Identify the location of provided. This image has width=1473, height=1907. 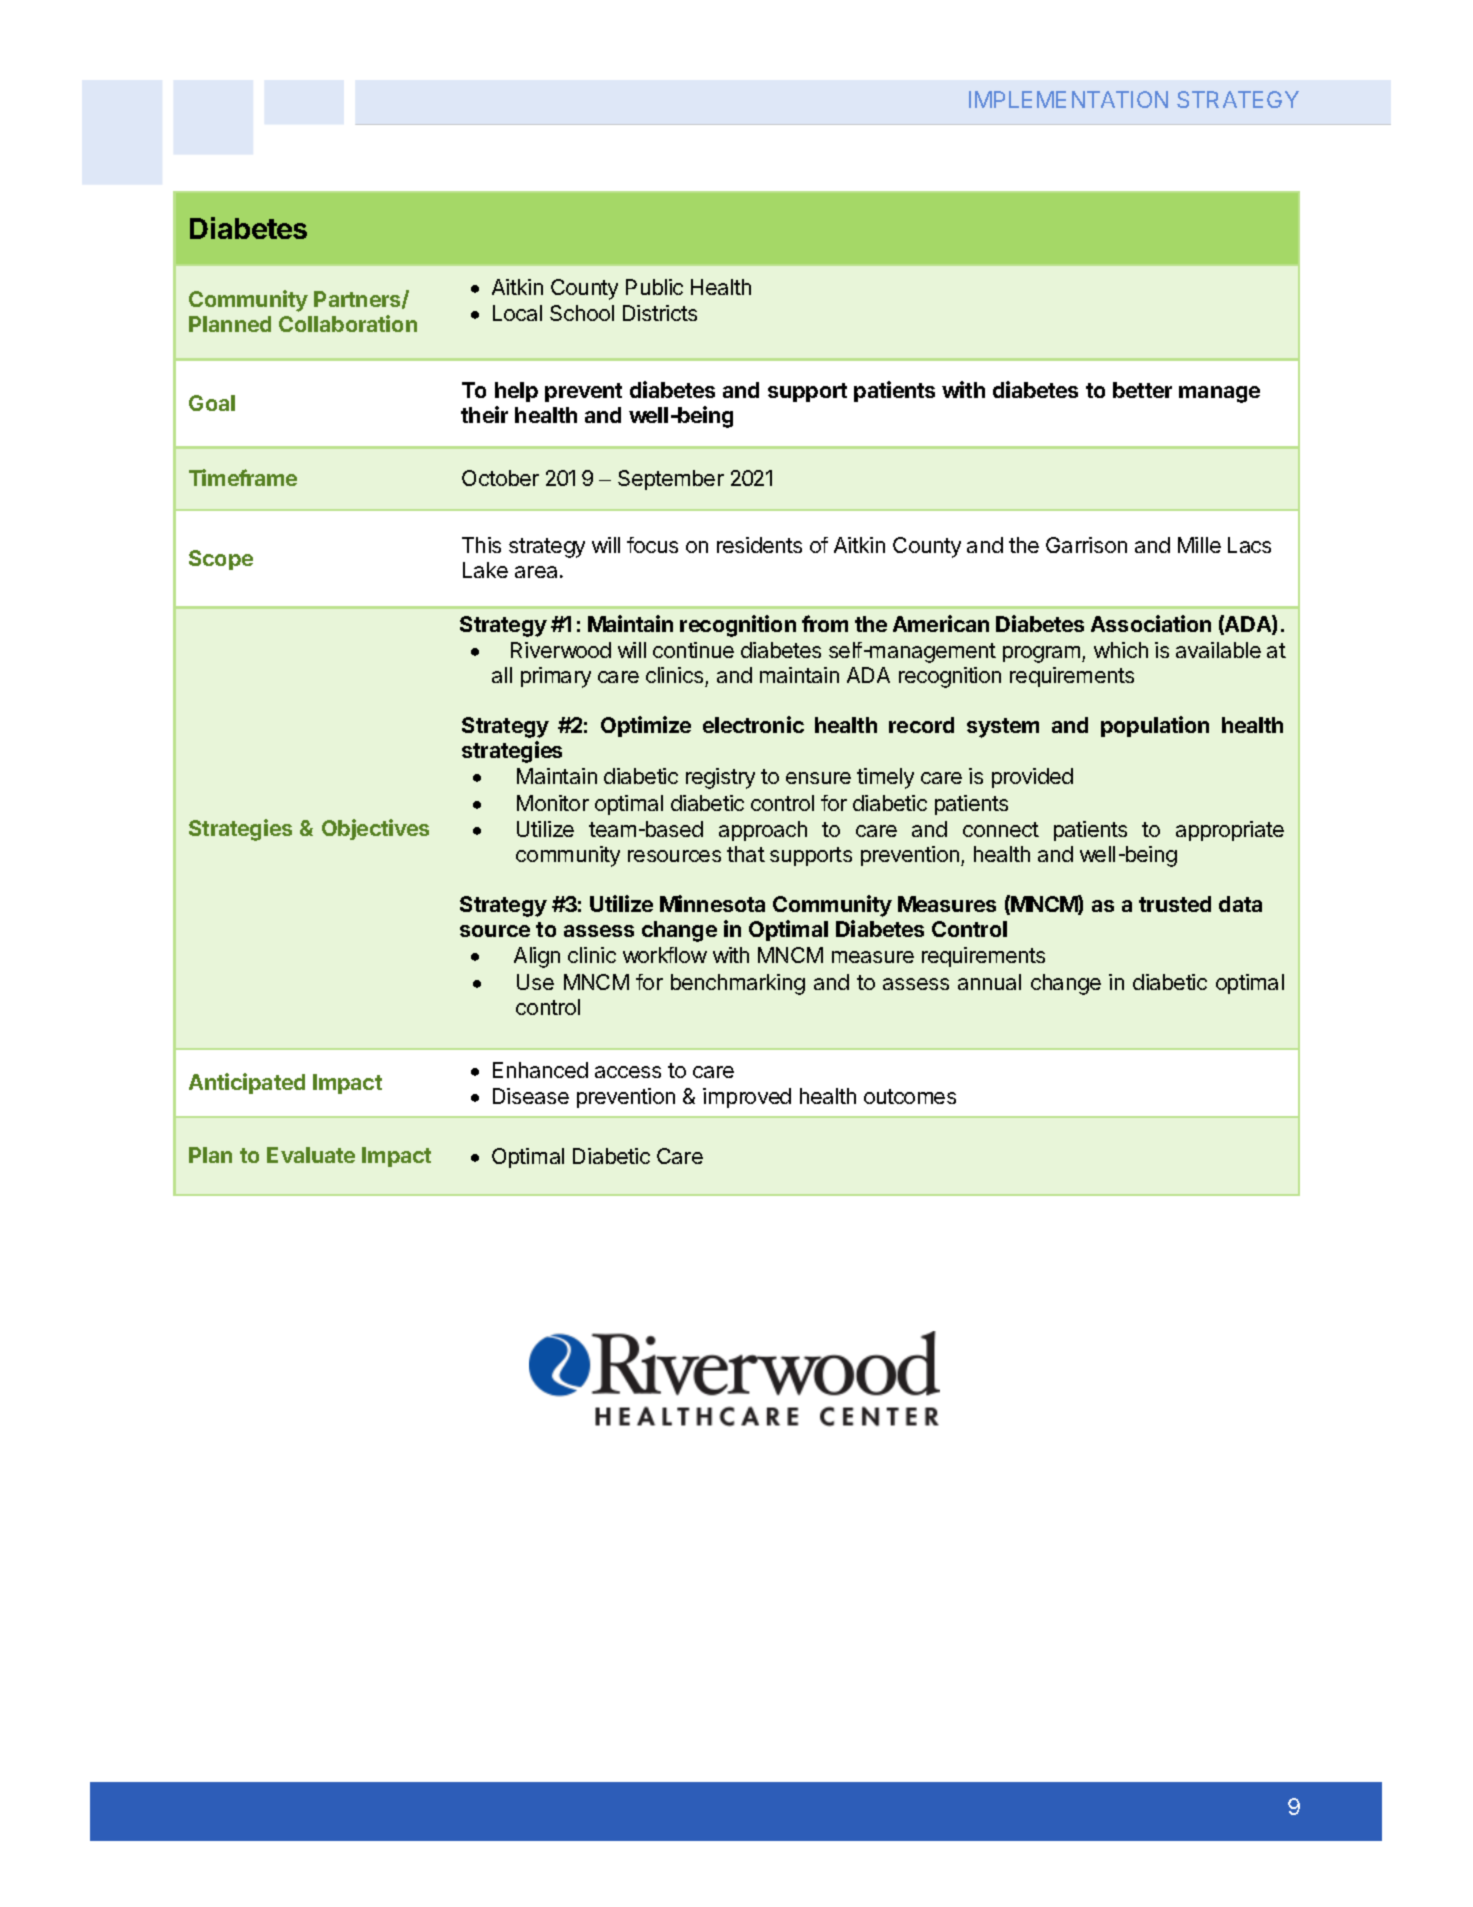
(1032, 778).
